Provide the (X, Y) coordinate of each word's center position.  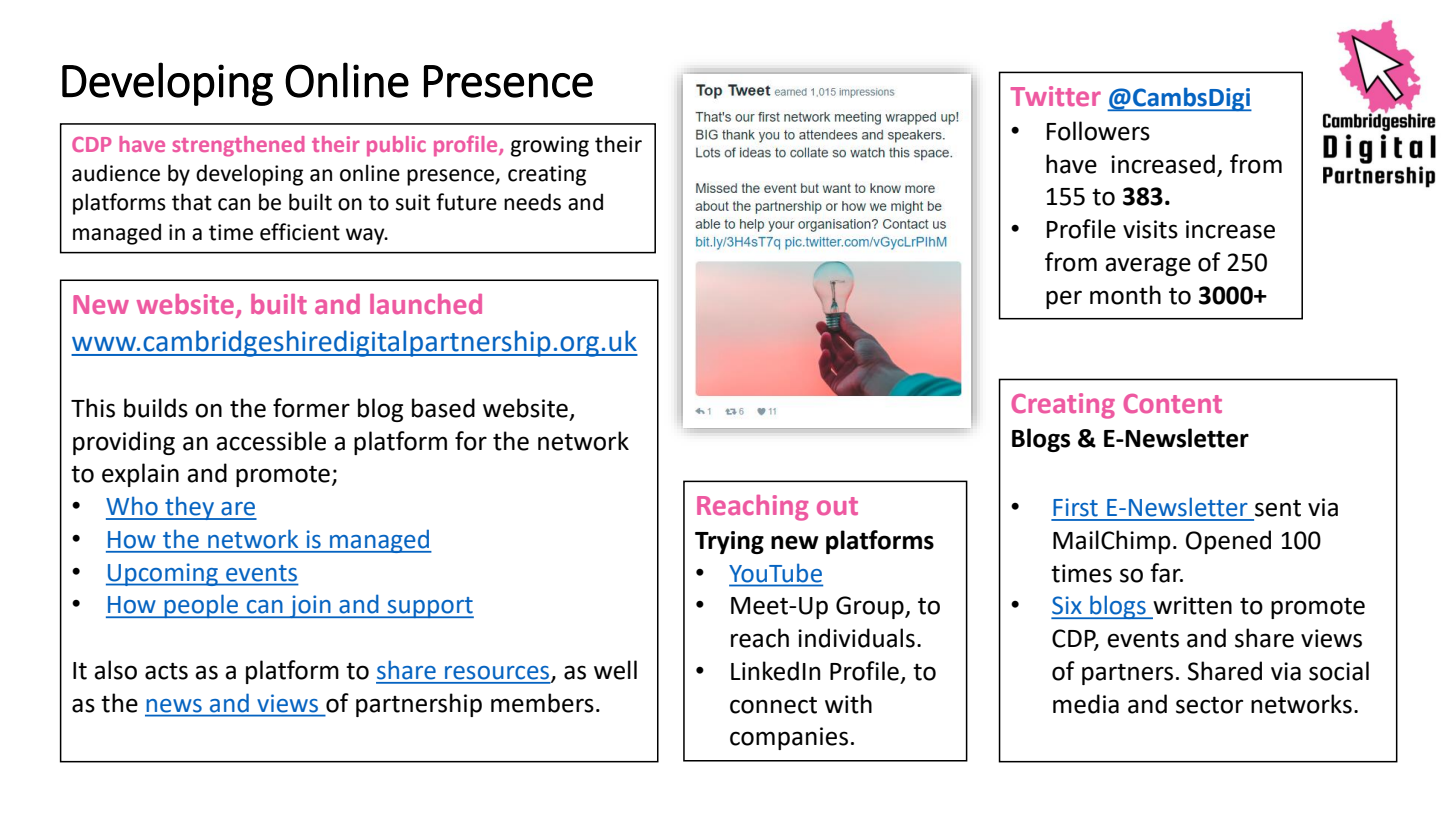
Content (1173, 403)
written (1192, 605)
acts (166, 671)
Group (871, 607)
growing (550, 146)
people (202, 606)
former (311, 408)
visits (1150, 229)
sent (1278, 508)
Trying (729, 542)
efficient (300, 232)
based (443, 408)
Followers (1098, 131)
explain (140, 475)
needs (532, 202)
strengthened (238, 146)
